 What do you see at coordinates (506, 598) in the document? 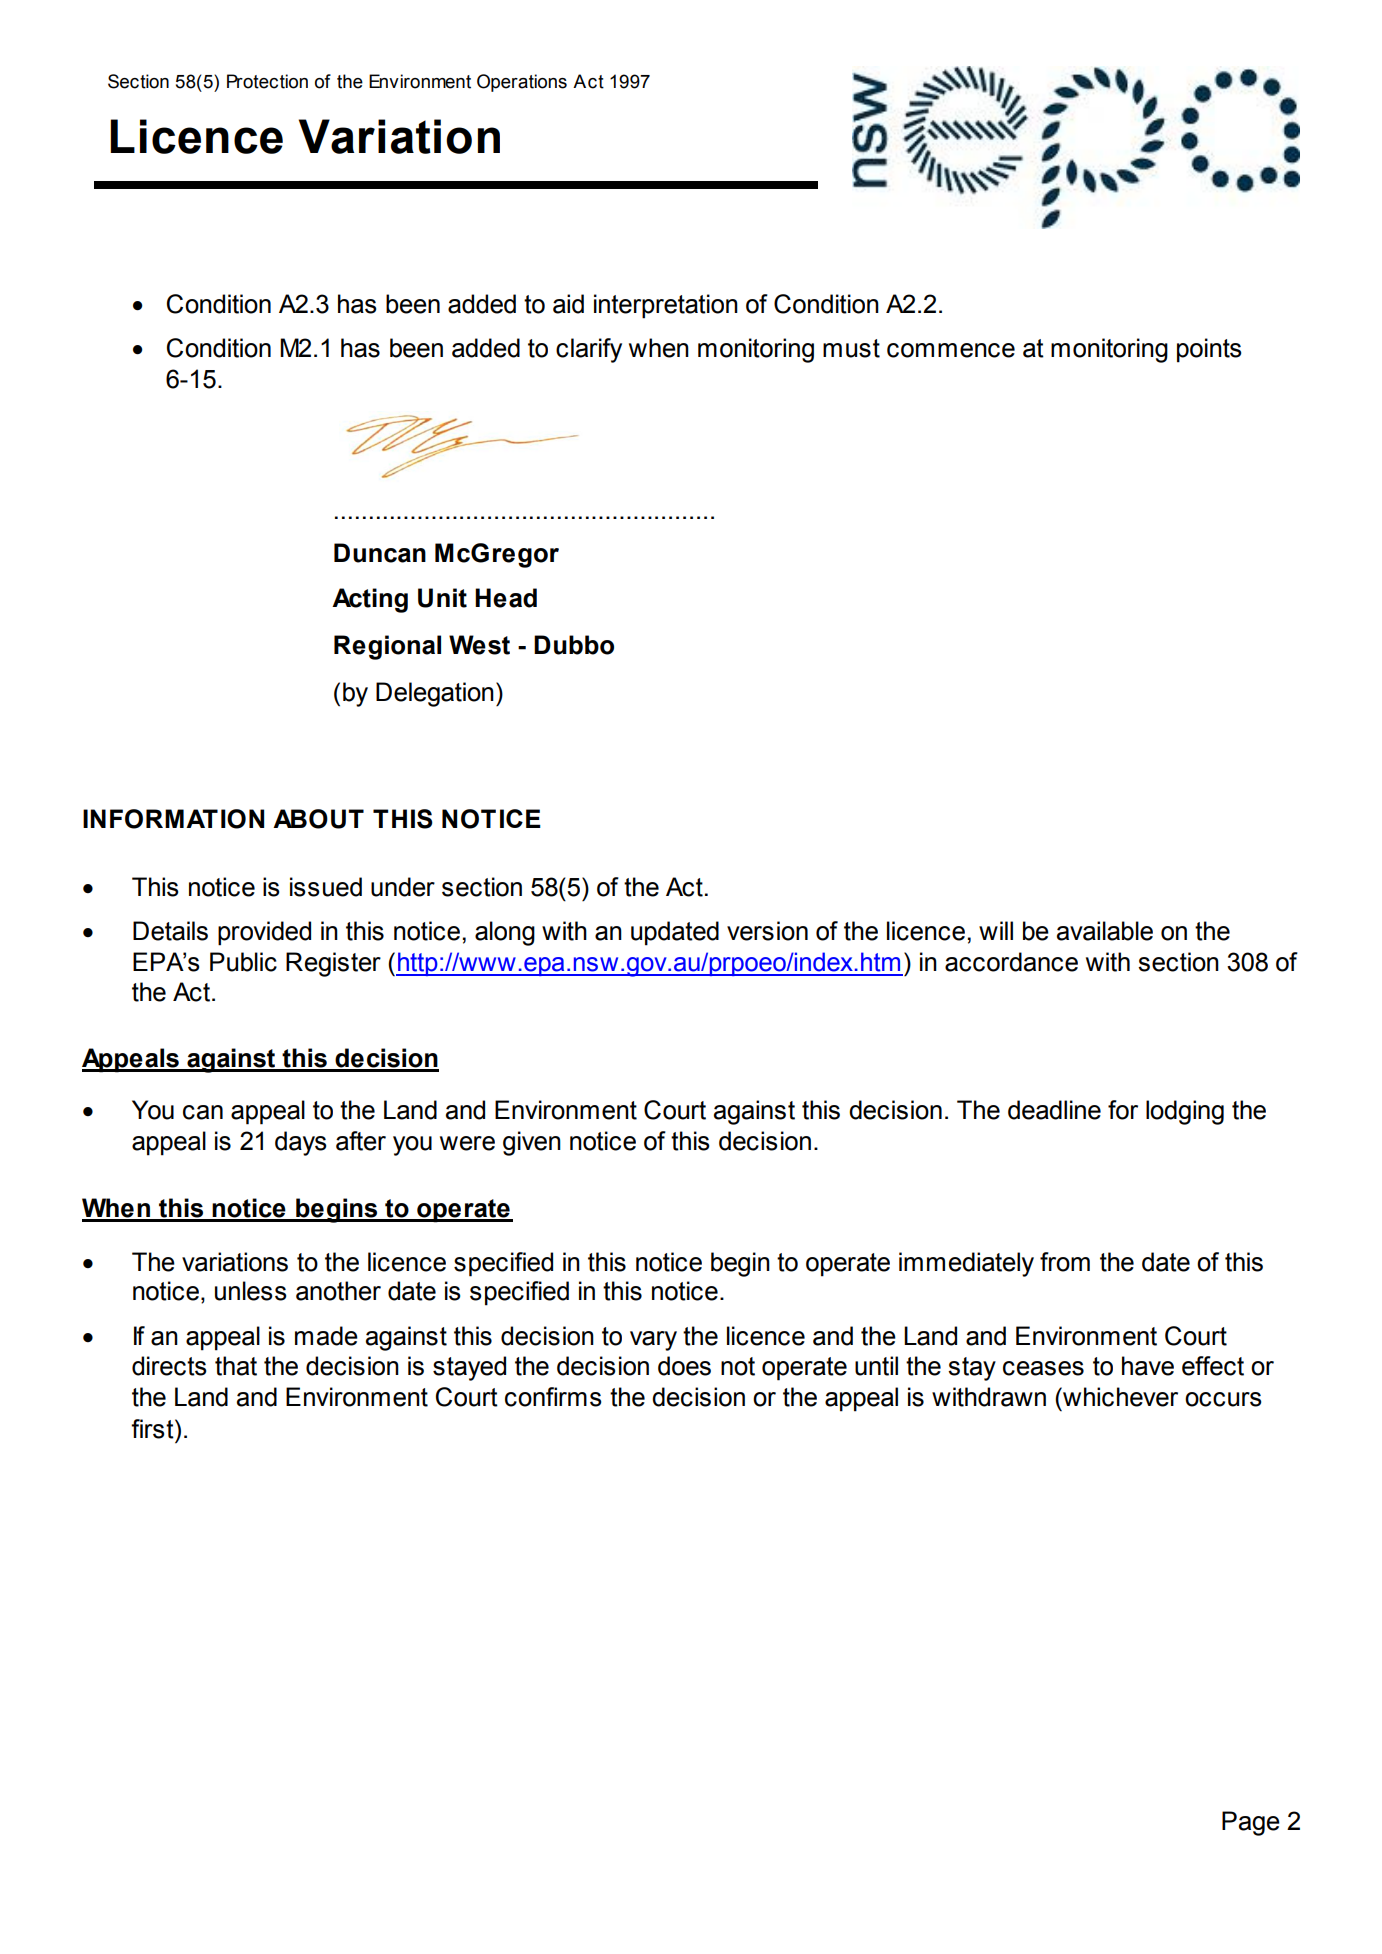
I see `Head` at bounding box center [506, 598].
